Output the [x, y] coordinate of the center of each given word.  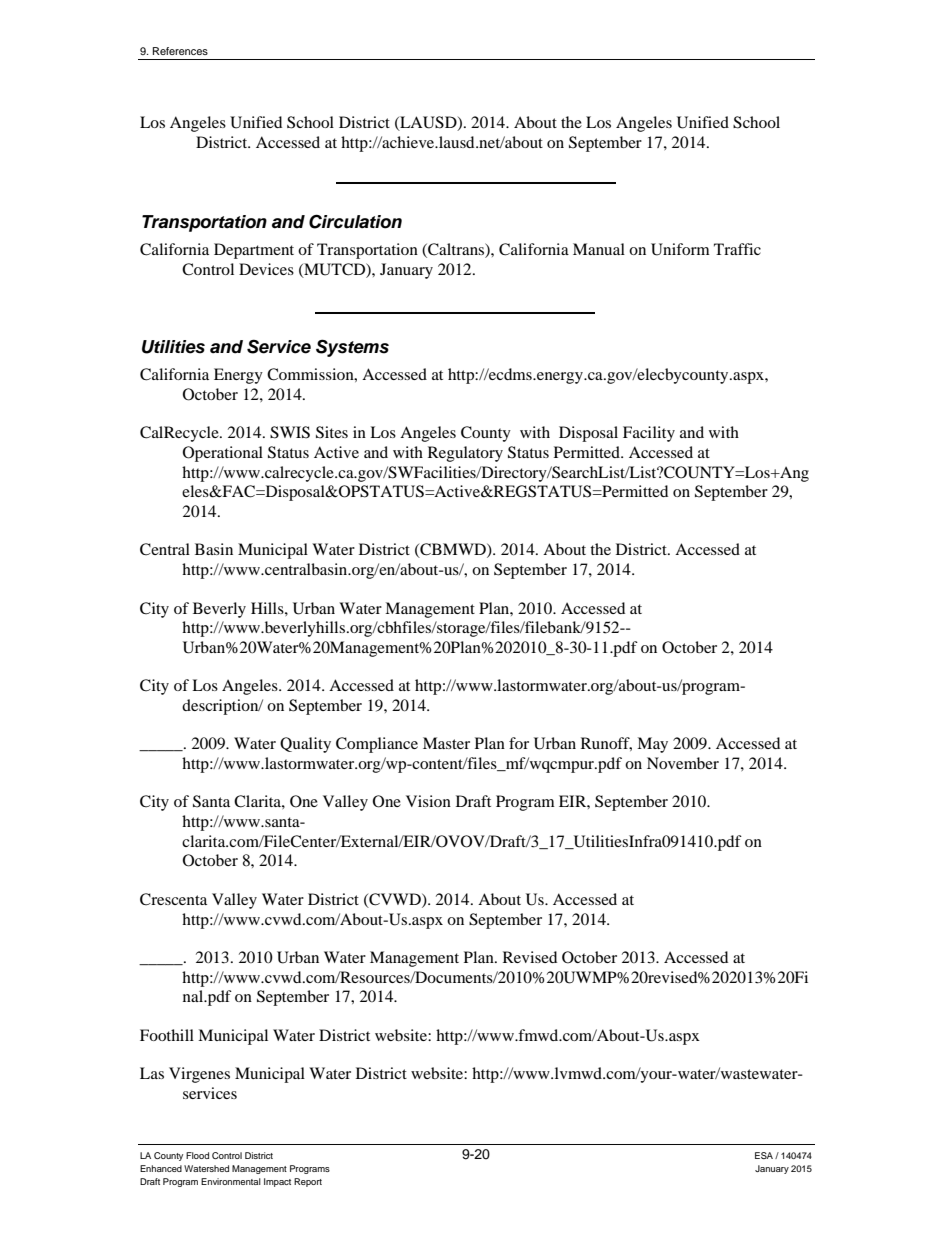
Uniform [680, 249]
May [652, 745]
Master [446, 743]
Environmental [231, 1181]
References [180, 51]
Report [308, 1182]
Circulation [355, 221]
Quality [305, 745]
